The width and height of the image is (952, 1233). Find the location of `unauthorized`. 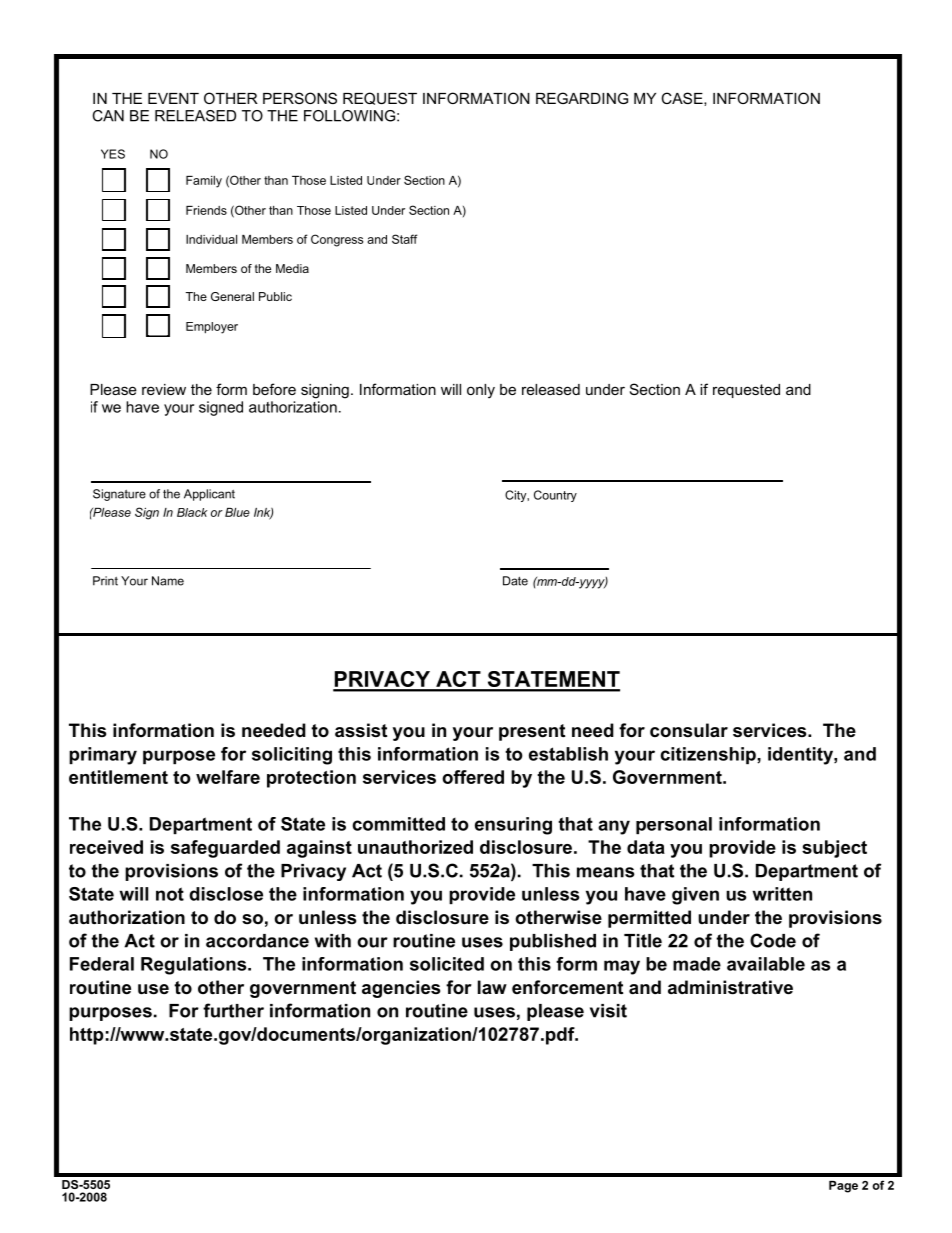

unauthorized is located at coordinates (415, 847).
